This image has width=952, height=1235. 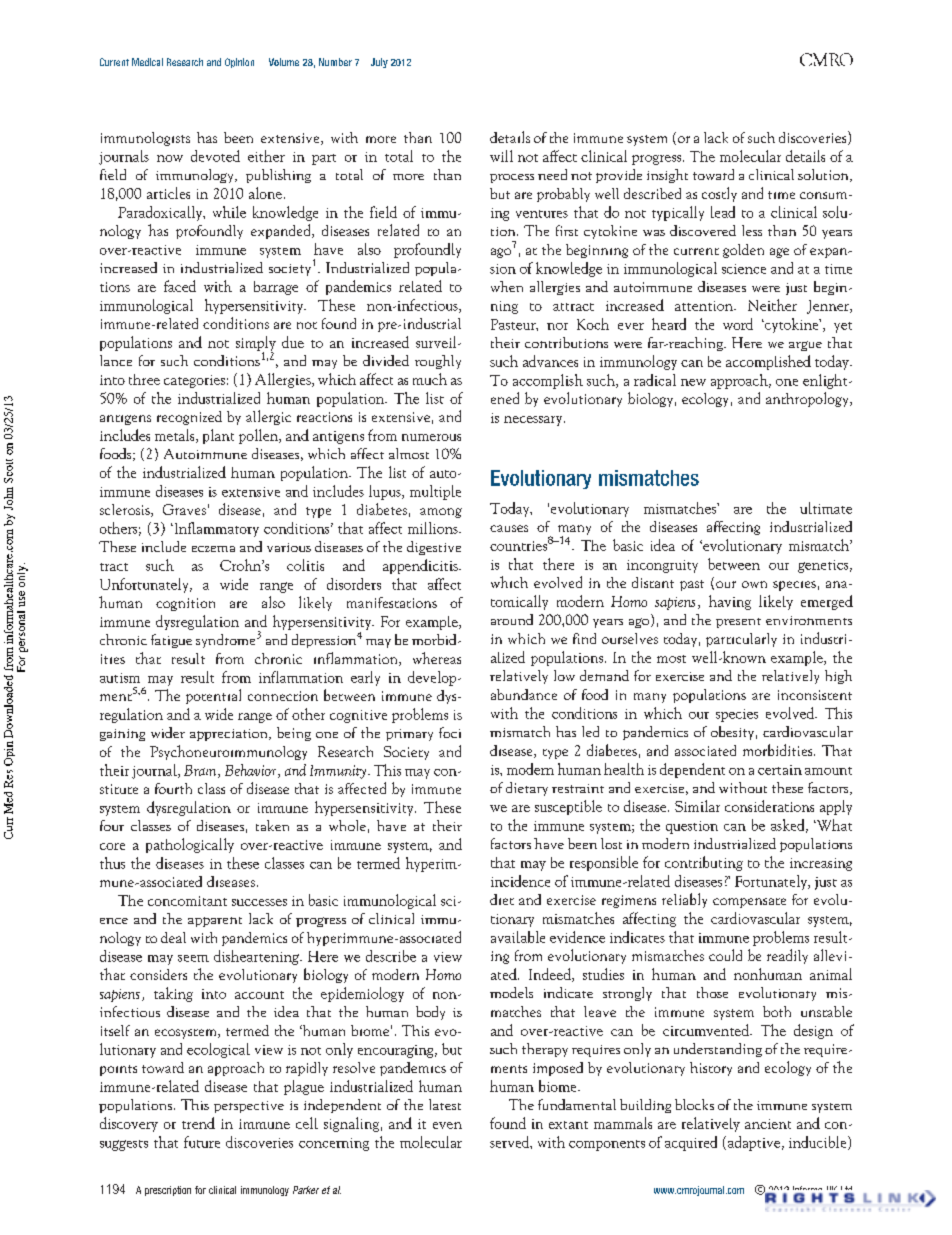 I want to click on future, so click(x=202, y=1142).
